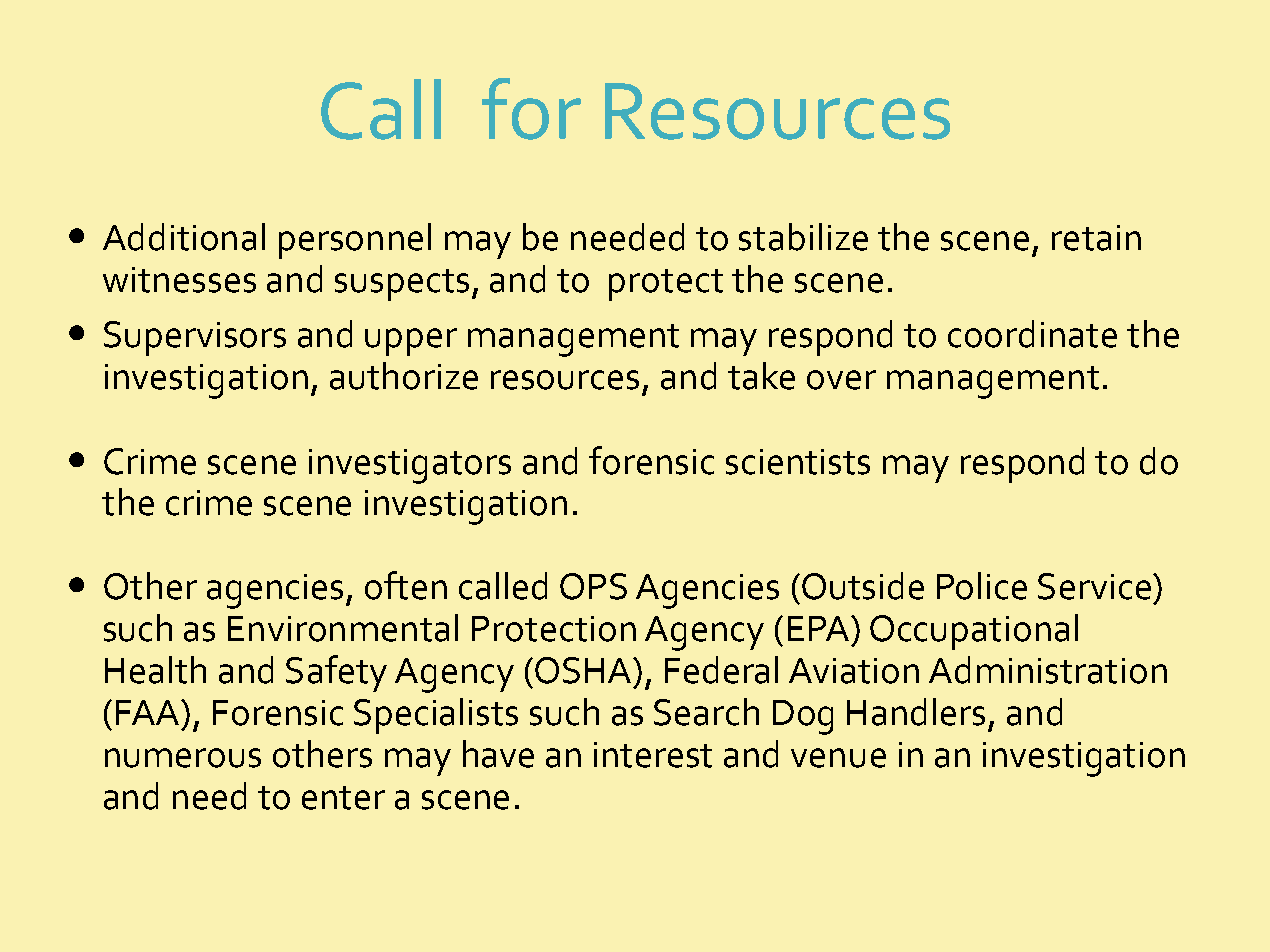 This screenshot has height=952, width=1270. What do you see at coordinates (343, 798) in the screenshot?
I see `enter` at bounding box center [343, 798].
